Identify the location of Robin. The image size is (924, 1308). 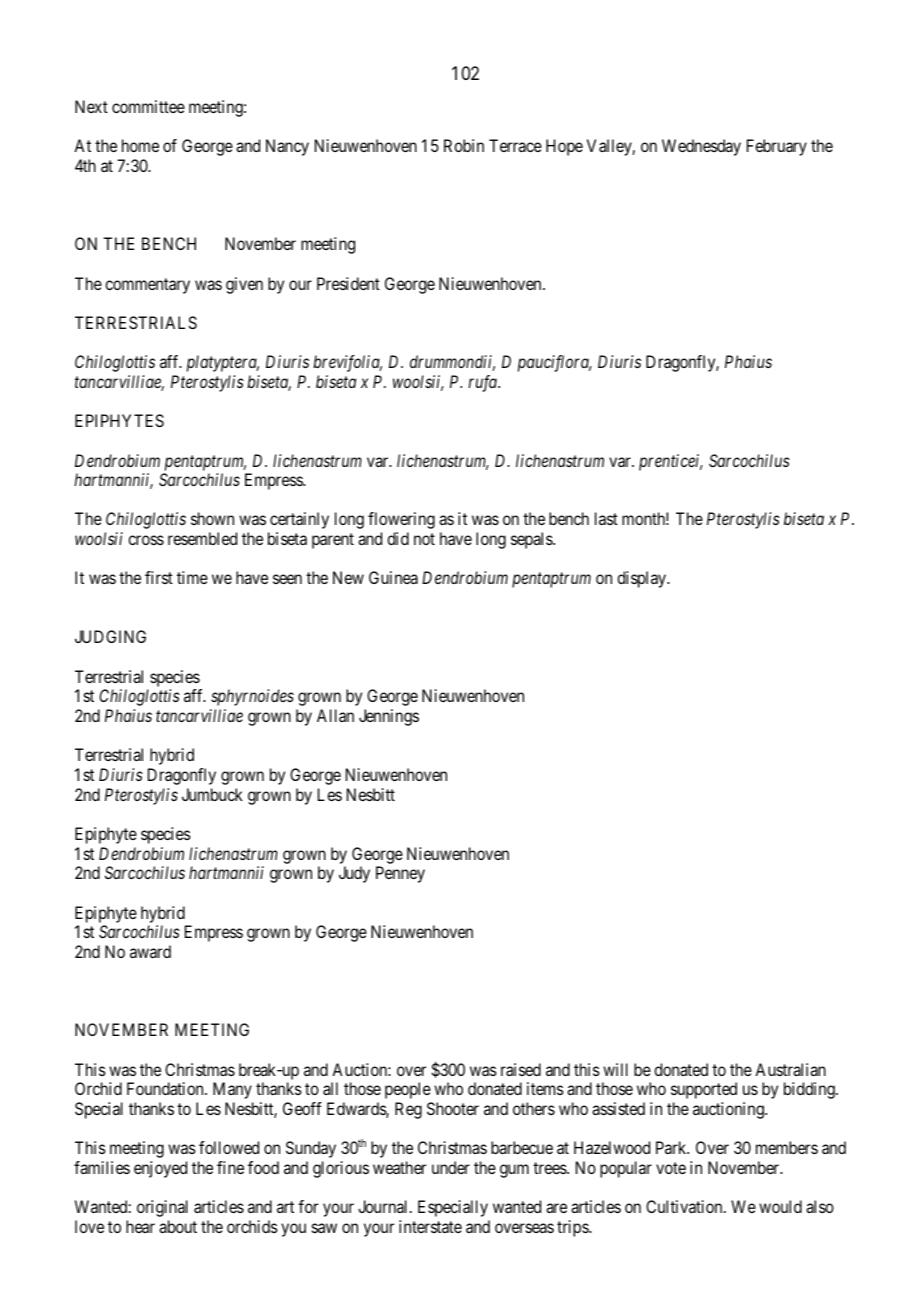
(464, 145).
